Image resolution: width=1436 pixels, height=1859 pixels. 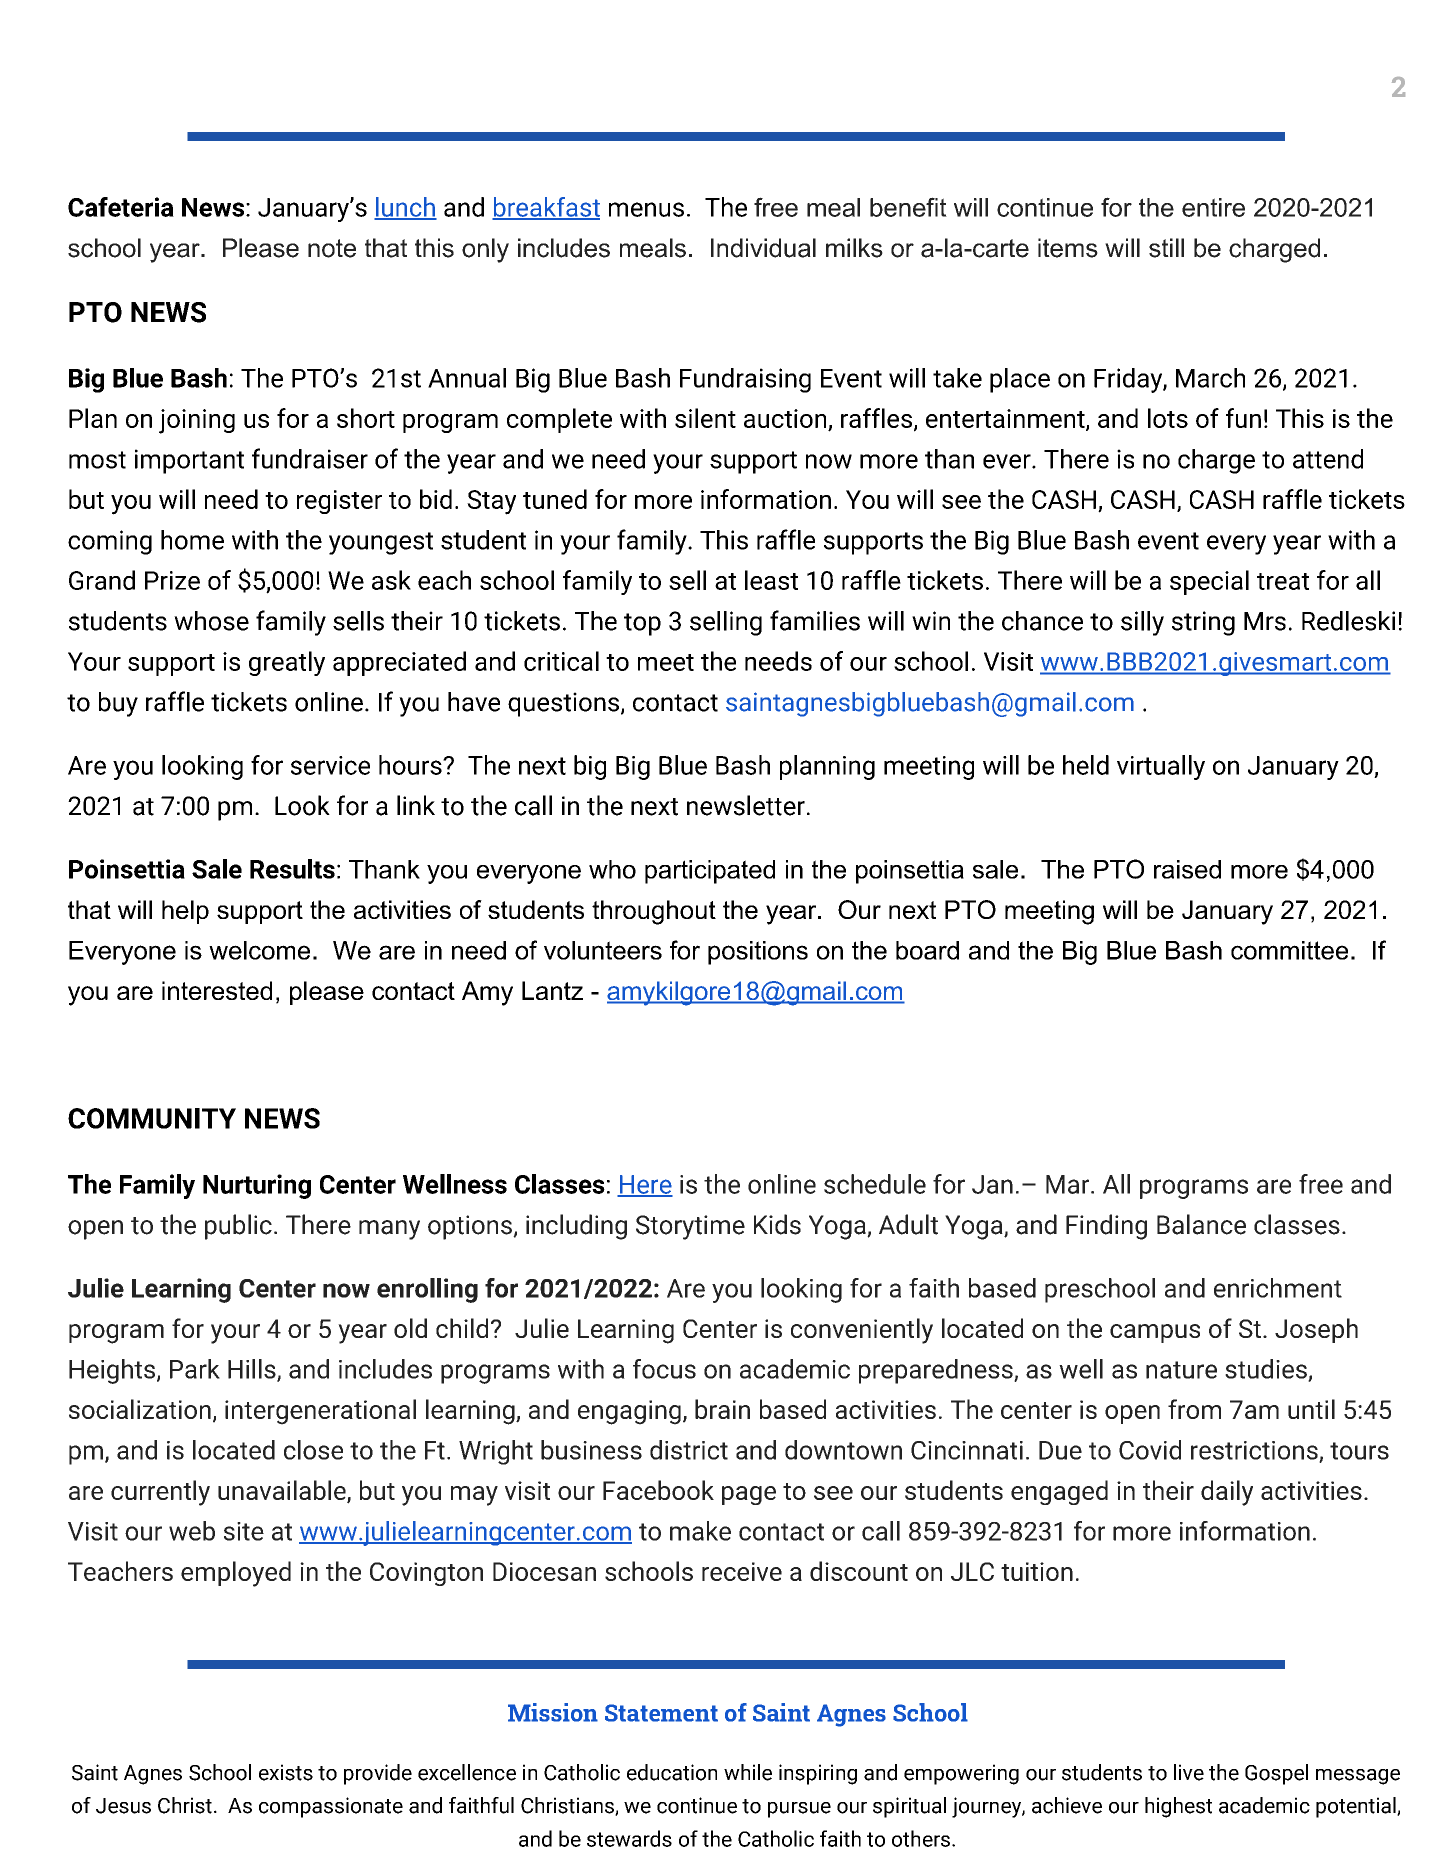 I want to click on still, so click(x=1166, y=248).
